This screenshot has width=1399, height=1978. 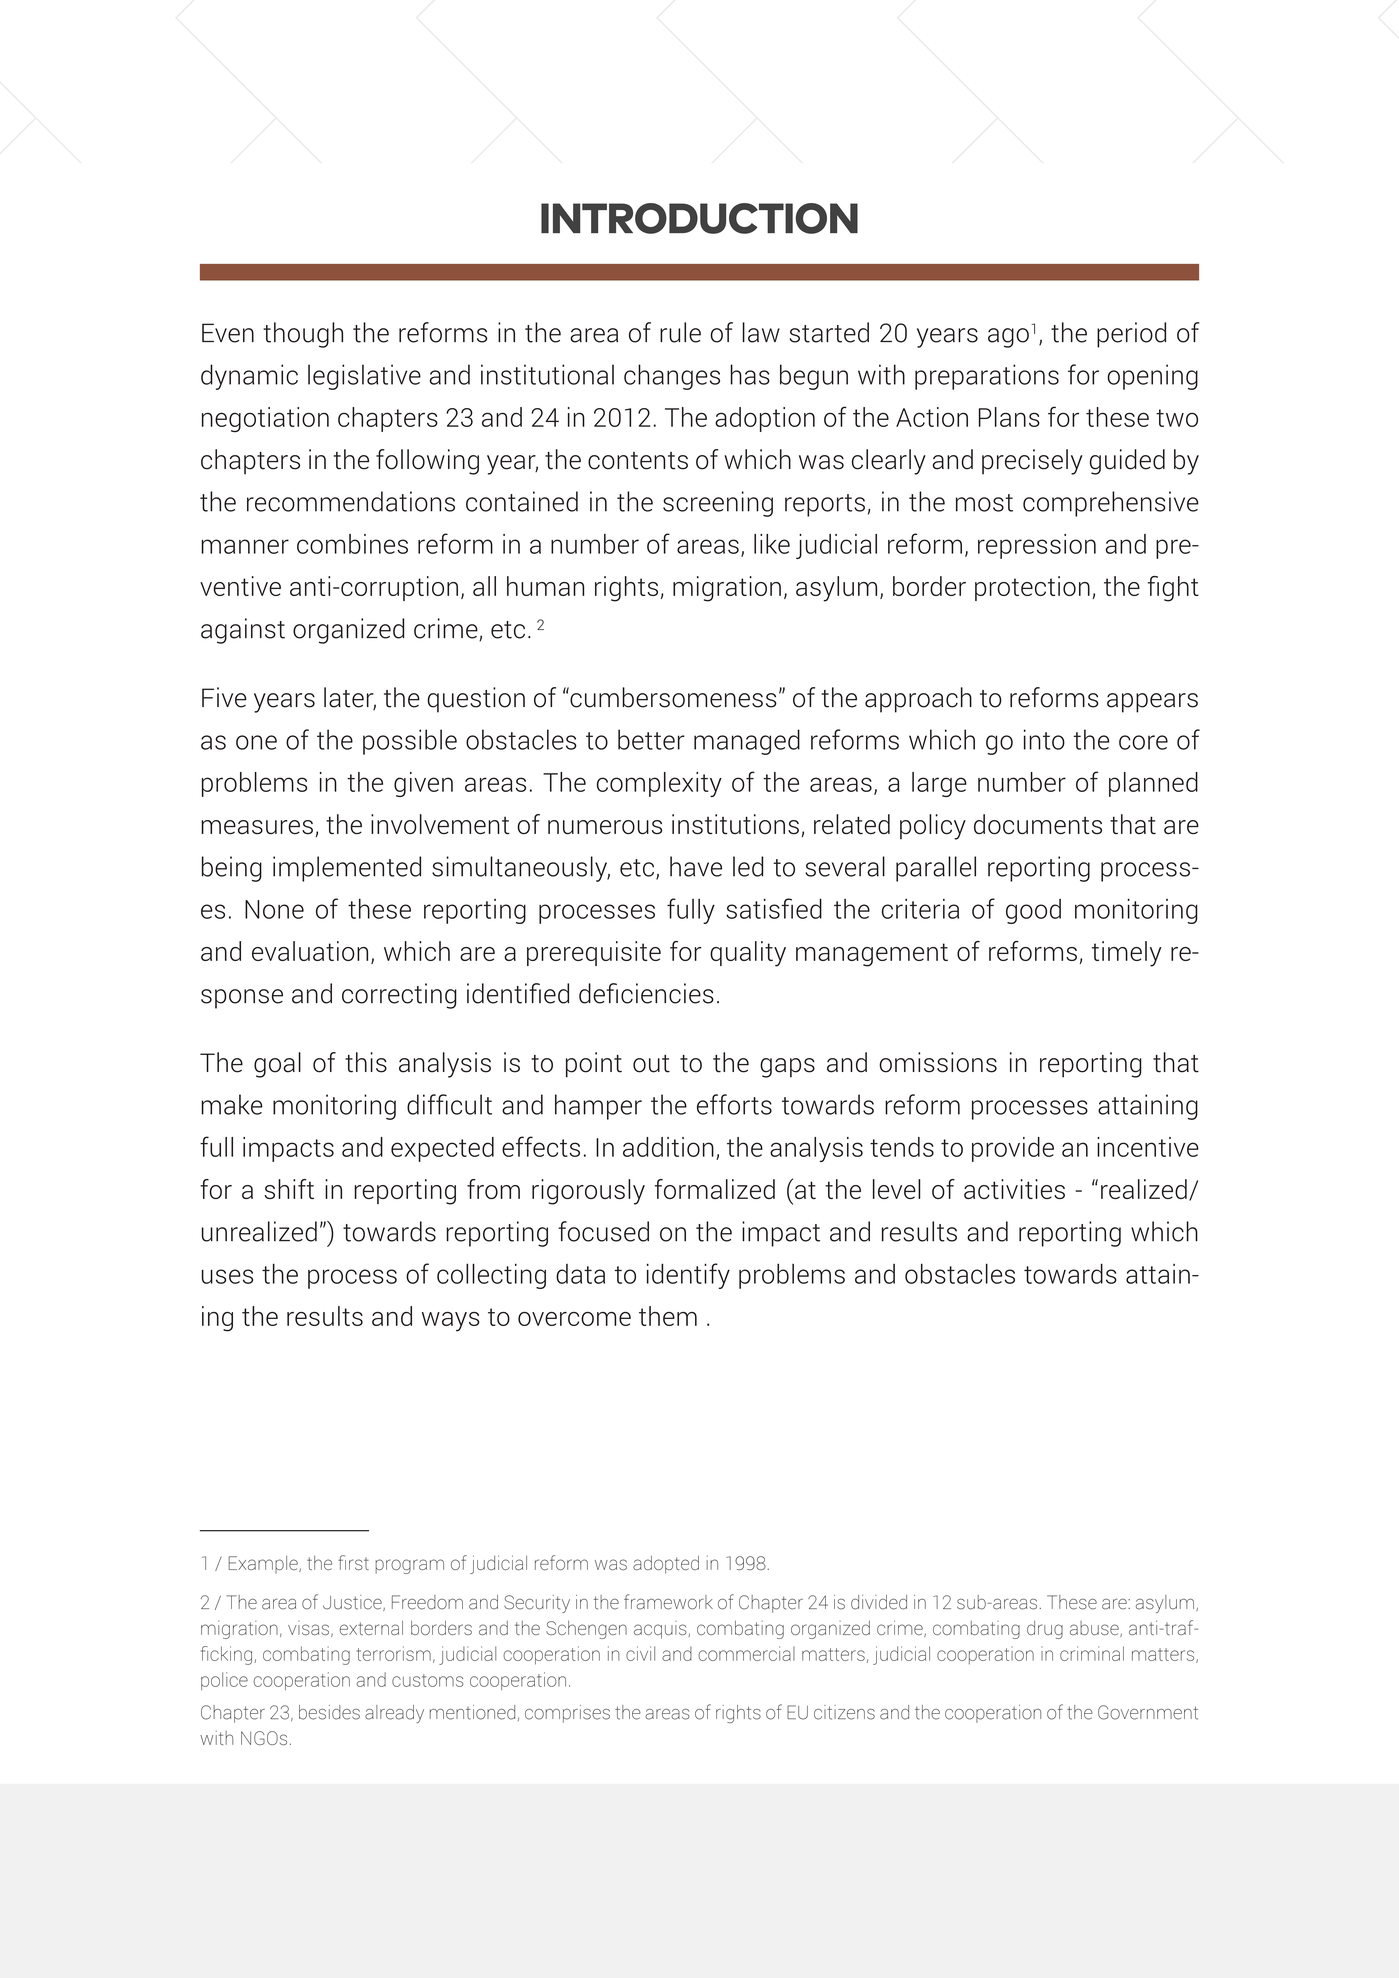 I want to click on INTRODUCTION, so click(x=699, y=218).
